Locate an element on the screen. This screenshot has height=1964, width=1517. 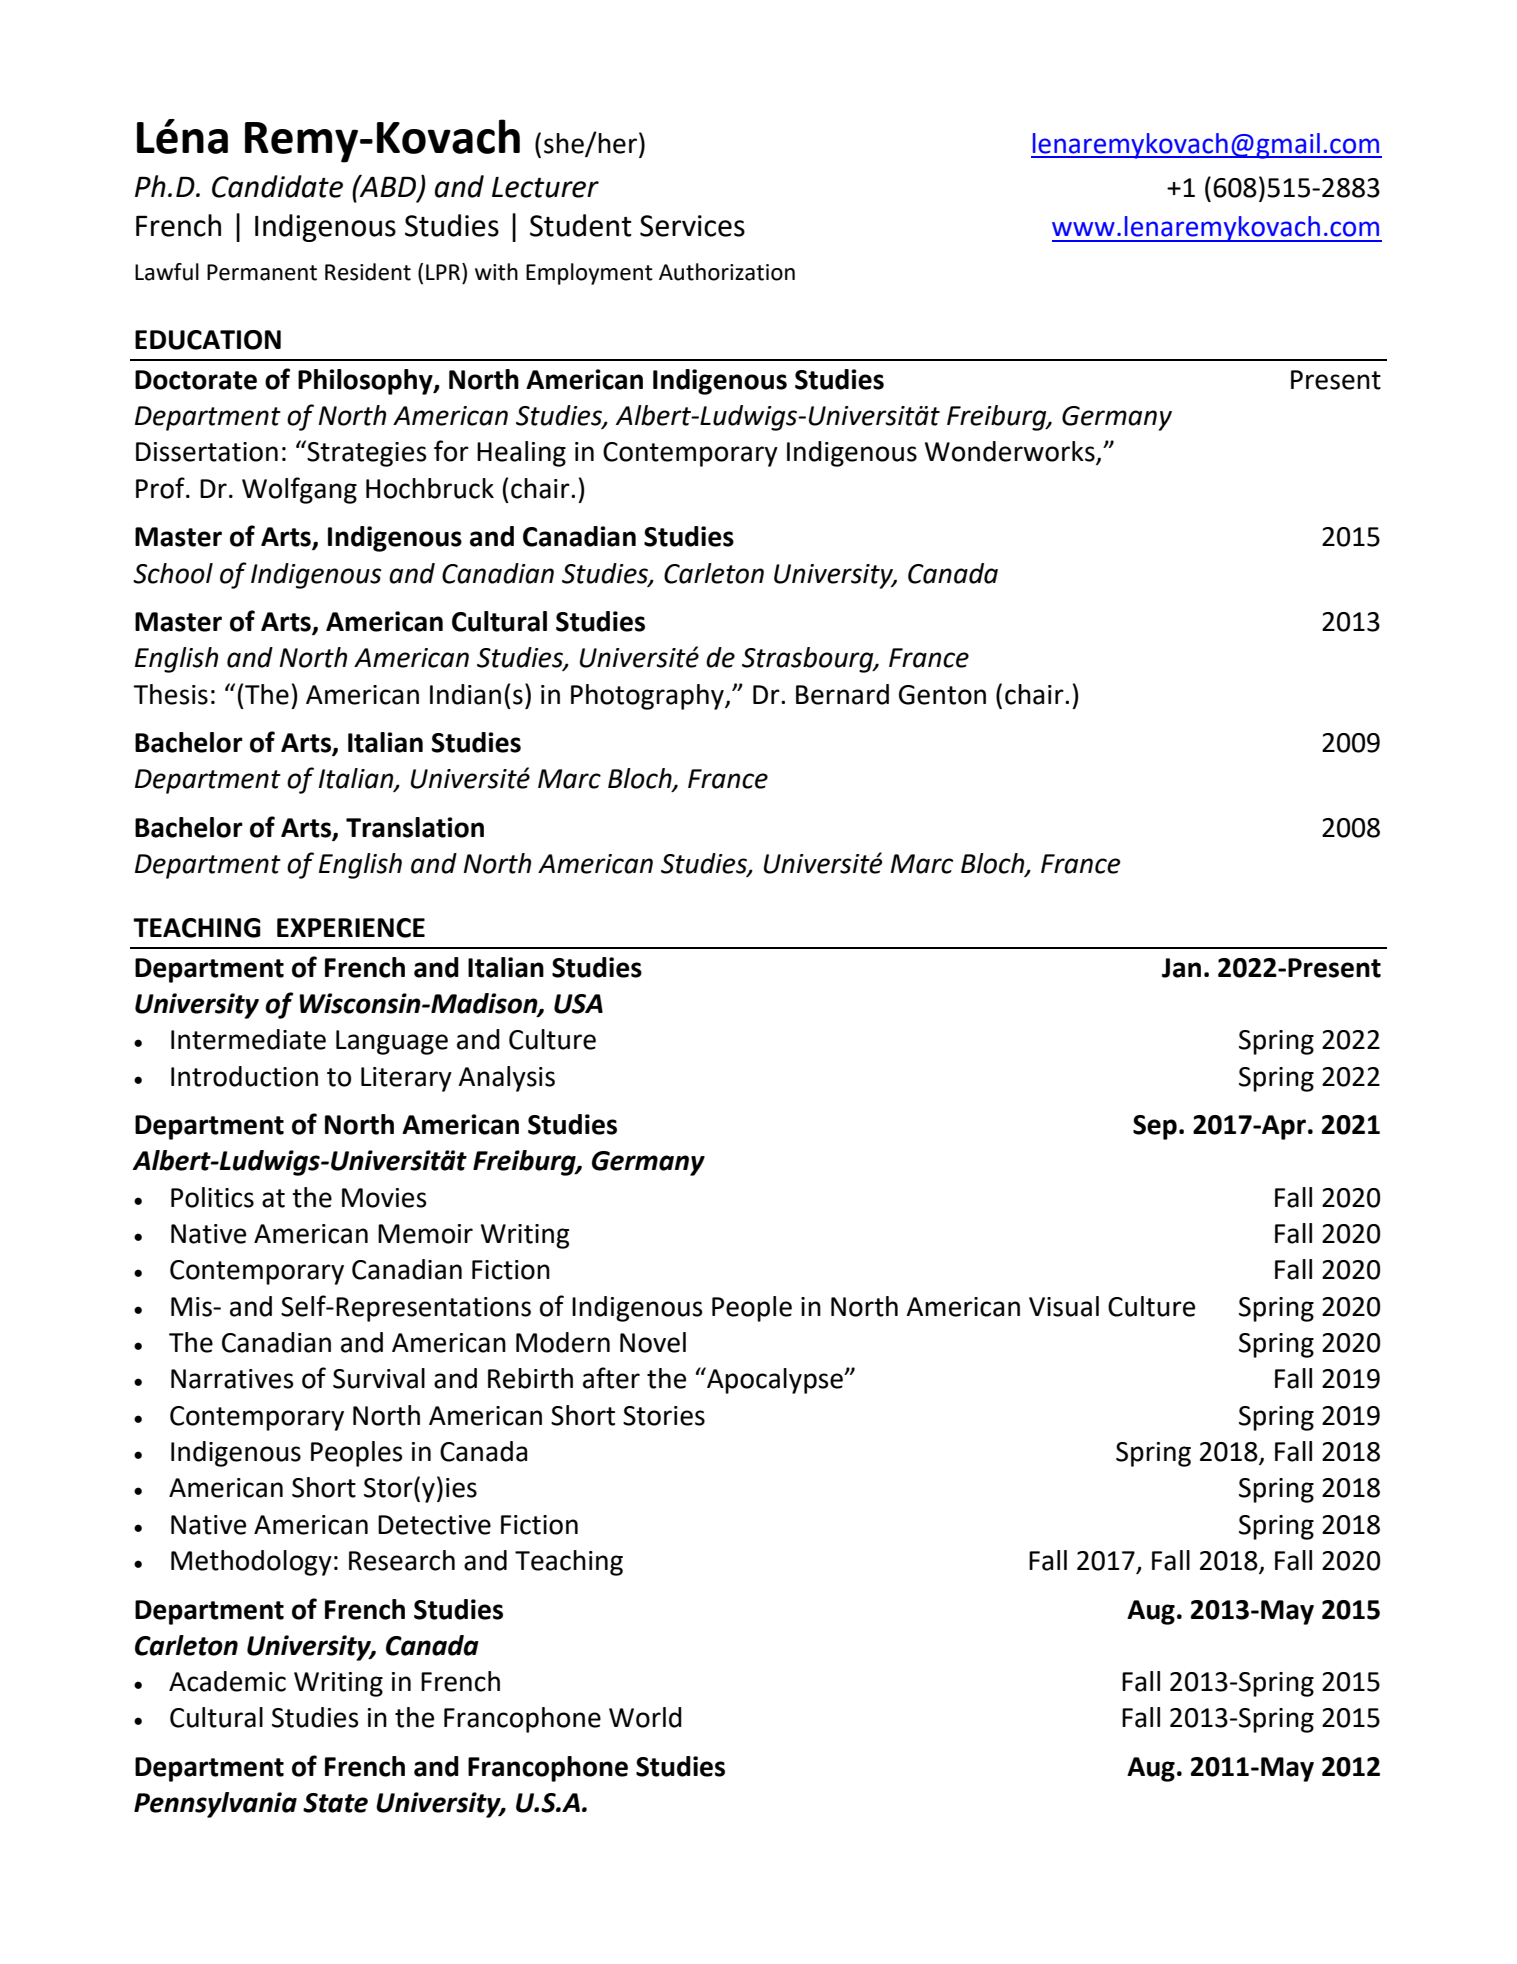
Services is located at coordinates (692, 226).
